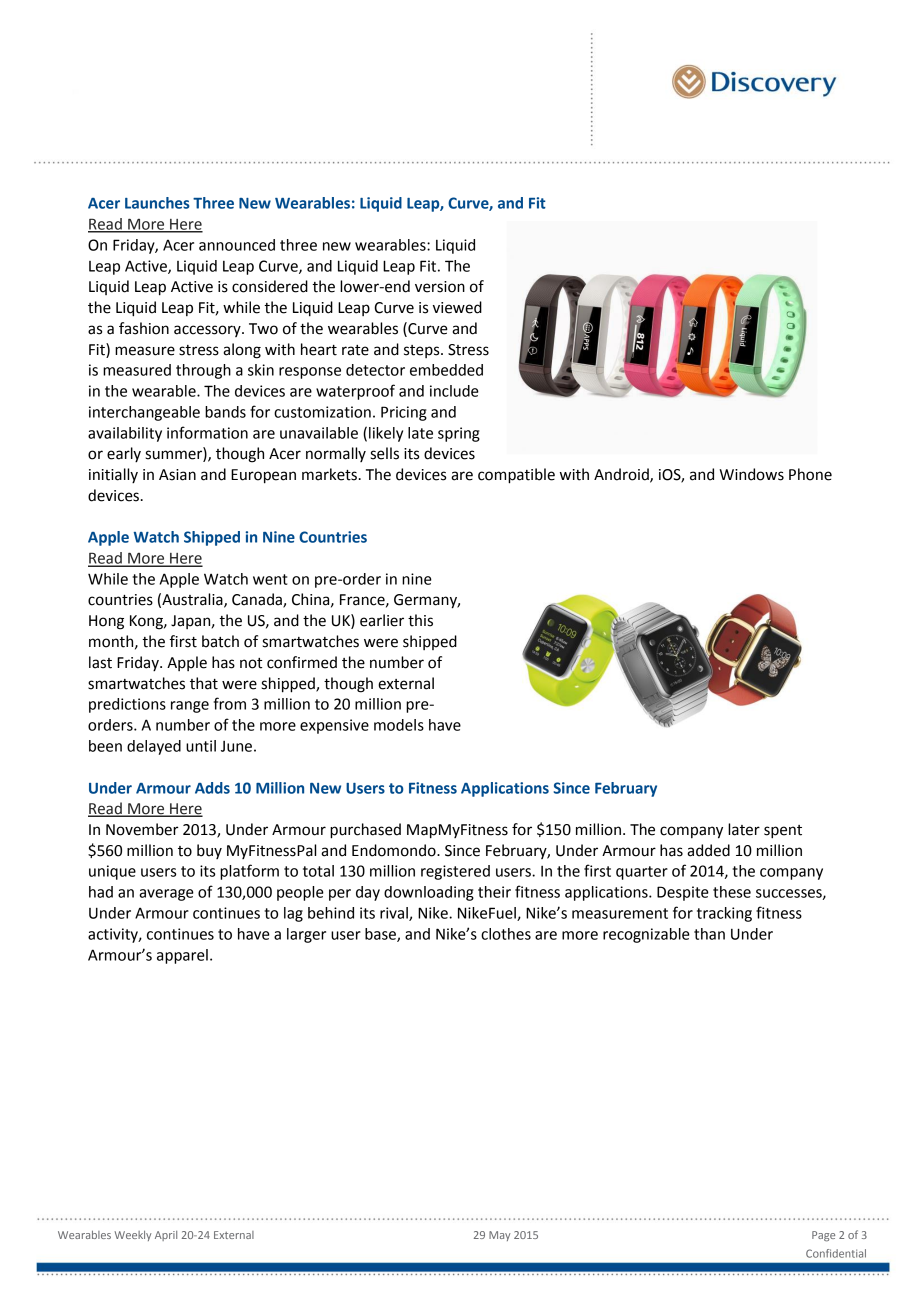 The width and height of the screenshot is (924, 1309). Describe the element at coordinates (399, 725) in the screenshot. I see `models` at that location.
